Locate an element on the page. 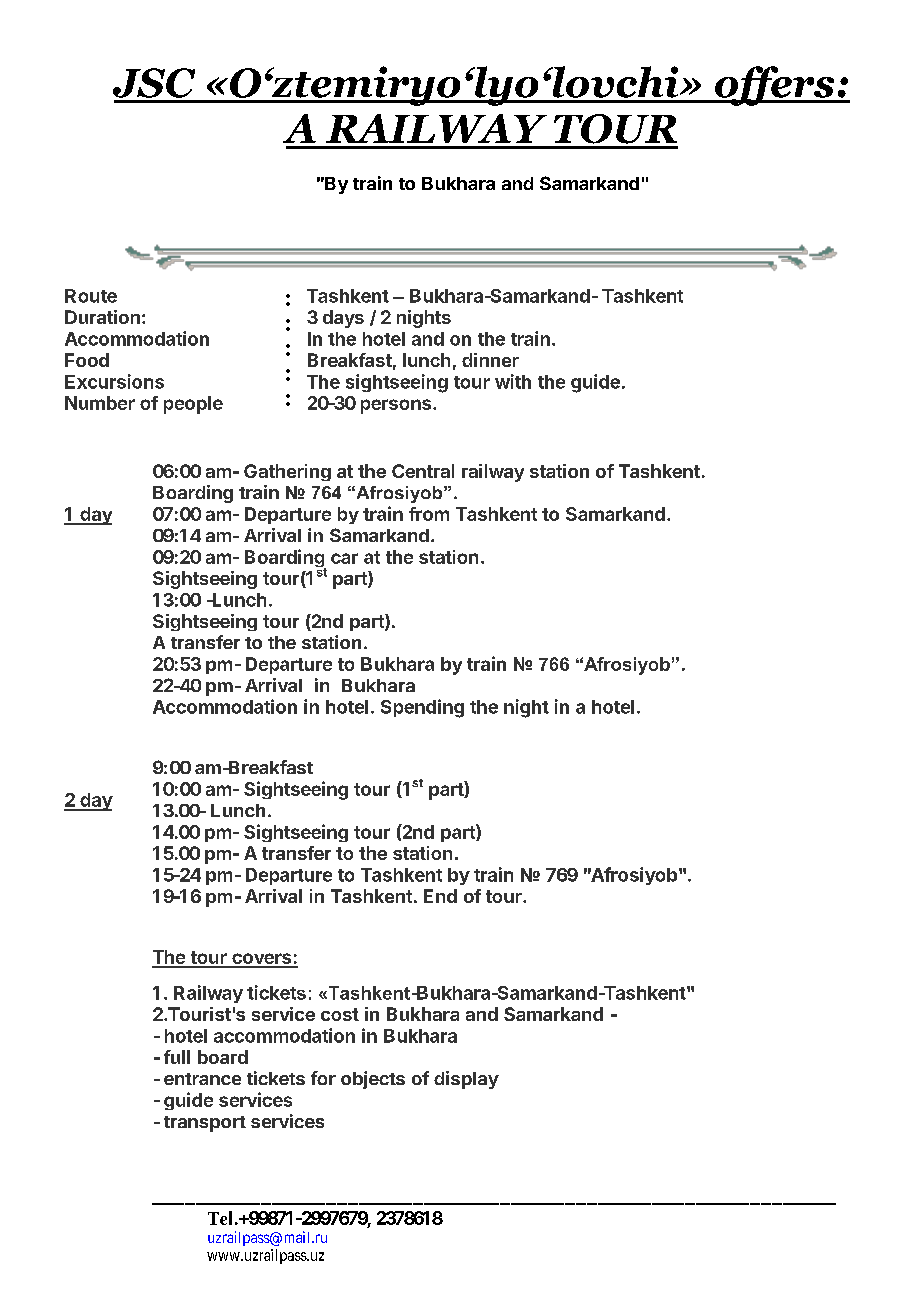 The height and width of the page is (1308, 924). with is located at coordinates (513, 381).
